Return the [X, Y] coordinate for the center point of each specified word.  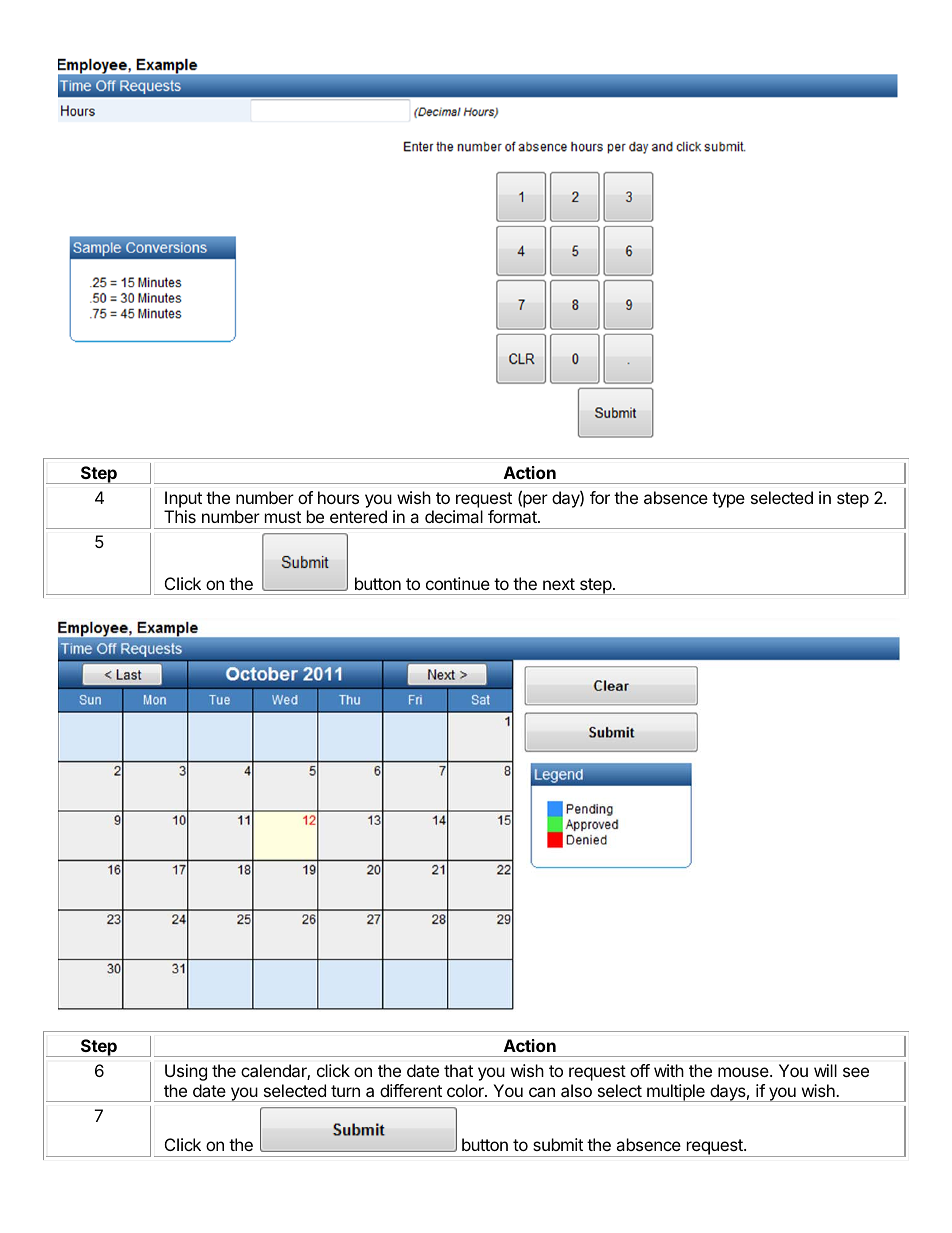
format [513, 516]
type [728, 500]
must [283, 517]
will [825, 1070]
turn [345, 1091]
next [559, 584]
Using [186, 1072]
